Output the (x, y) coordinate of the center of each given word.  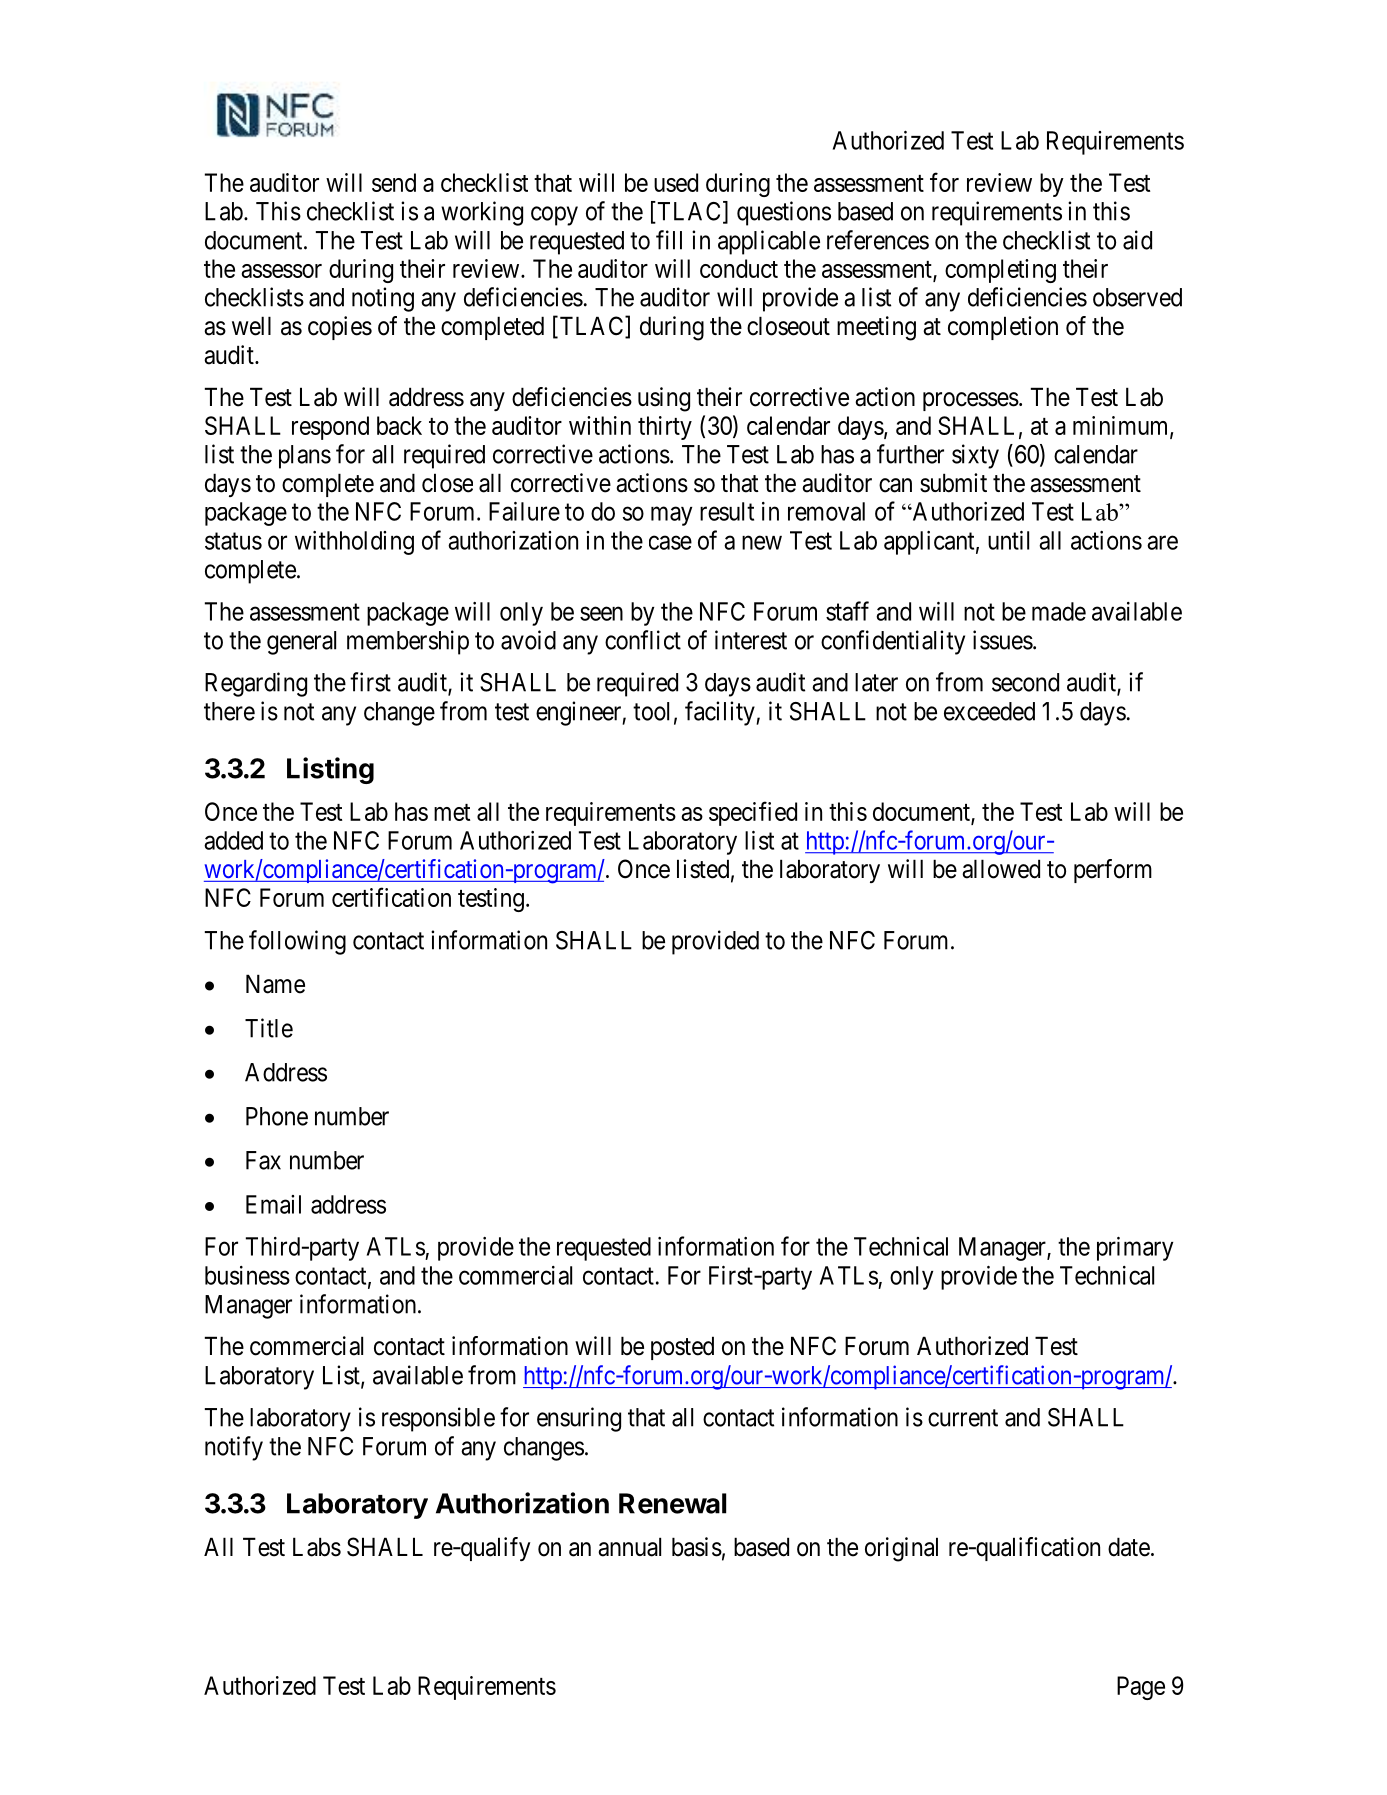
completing (1000, 271)
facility (721, 713)
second (1025, 682)
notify (234, 1448)
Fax (263, 1160)
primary (1135, 1249)
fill (669, 240)
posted (682, 1348)
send (394, 182)
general (301, 643)
